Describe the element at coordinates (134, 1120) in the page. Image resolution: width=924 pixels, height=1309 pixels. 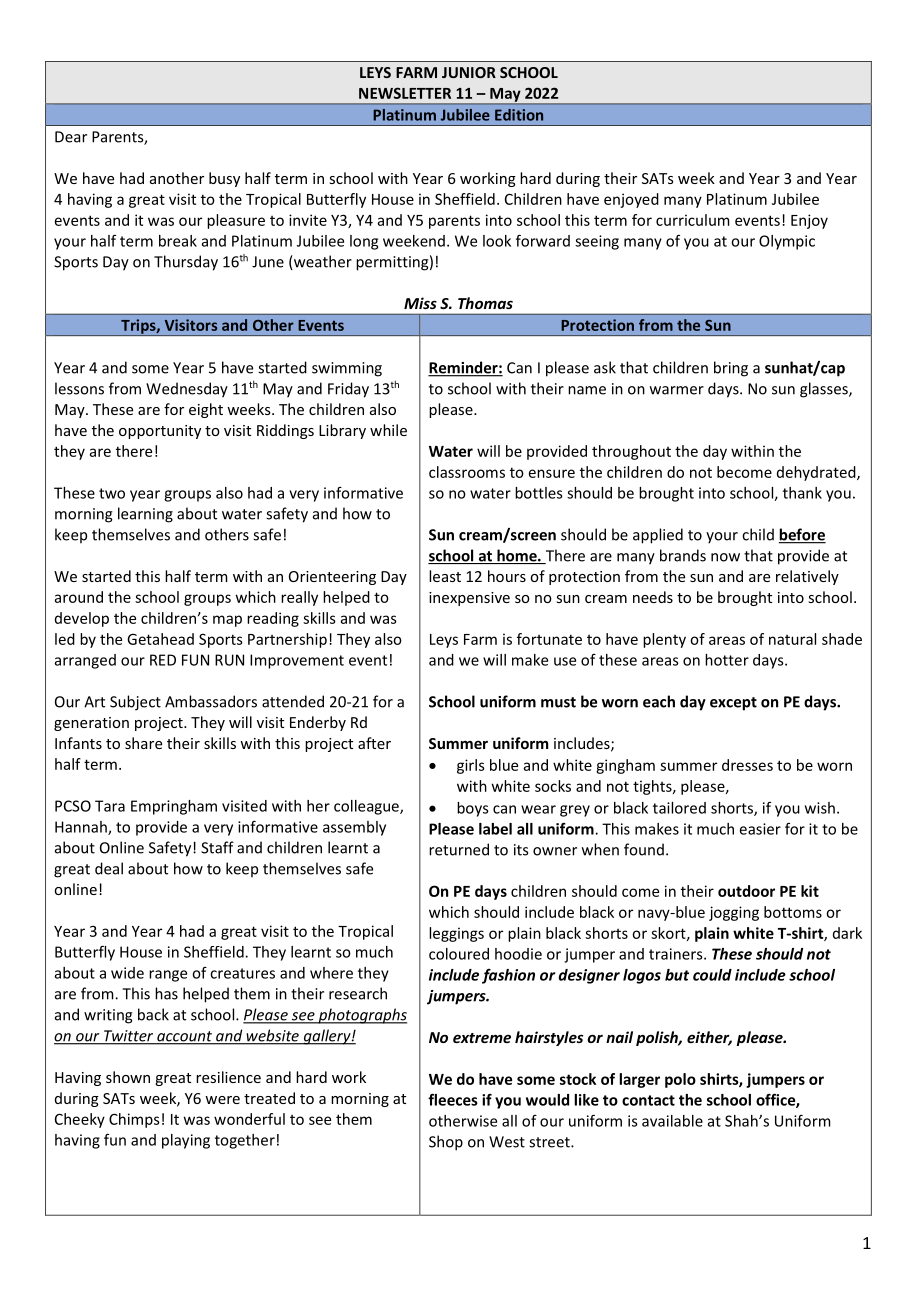
I see `Chimps` at that location.
